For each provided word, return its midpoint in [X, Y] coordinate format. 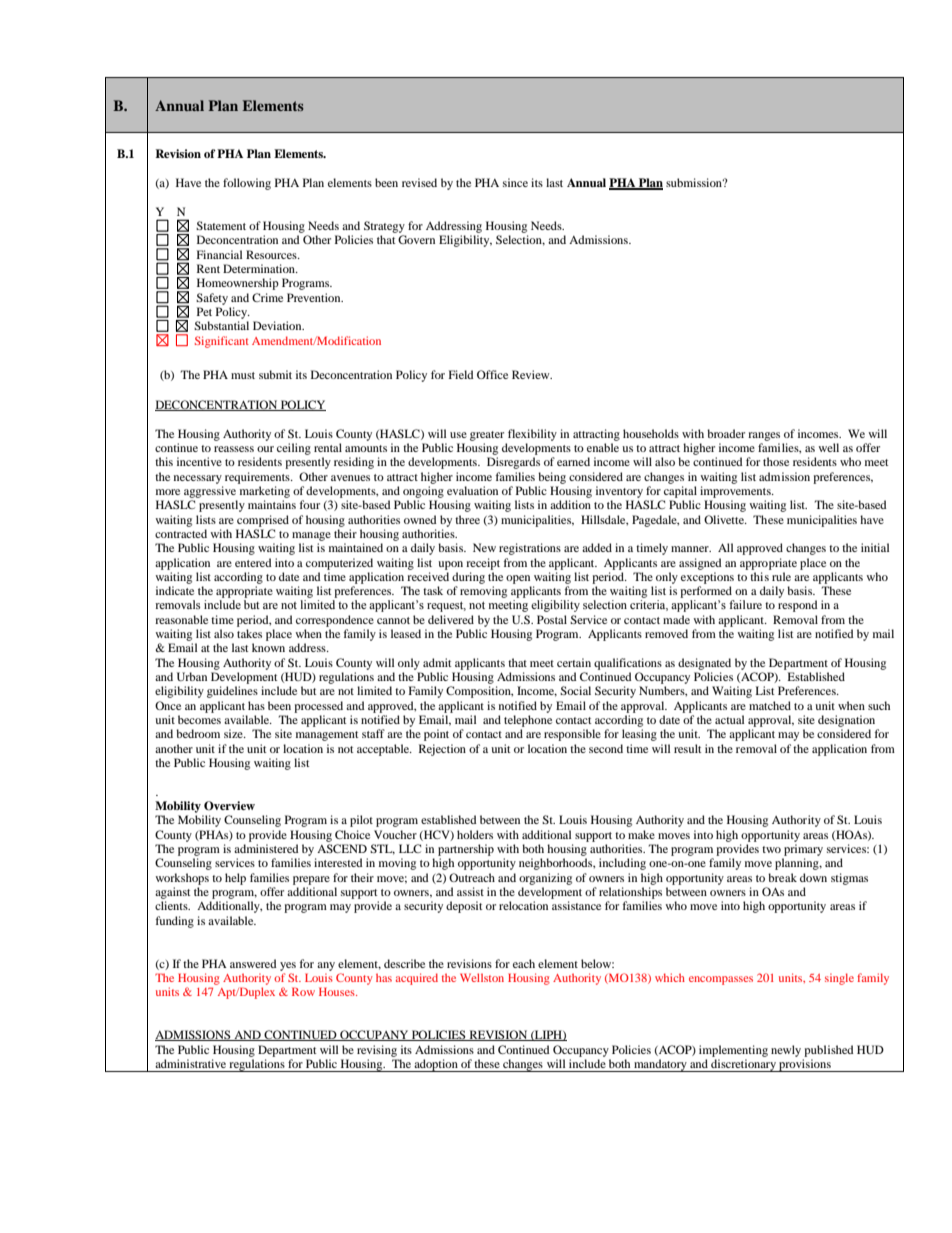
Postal [552, 619]
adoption [436, 1065]
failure [745, 604]
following [247, 184]
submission [695, 182]
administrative [190, 1063]
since [515, 182]
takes [249, 633]
